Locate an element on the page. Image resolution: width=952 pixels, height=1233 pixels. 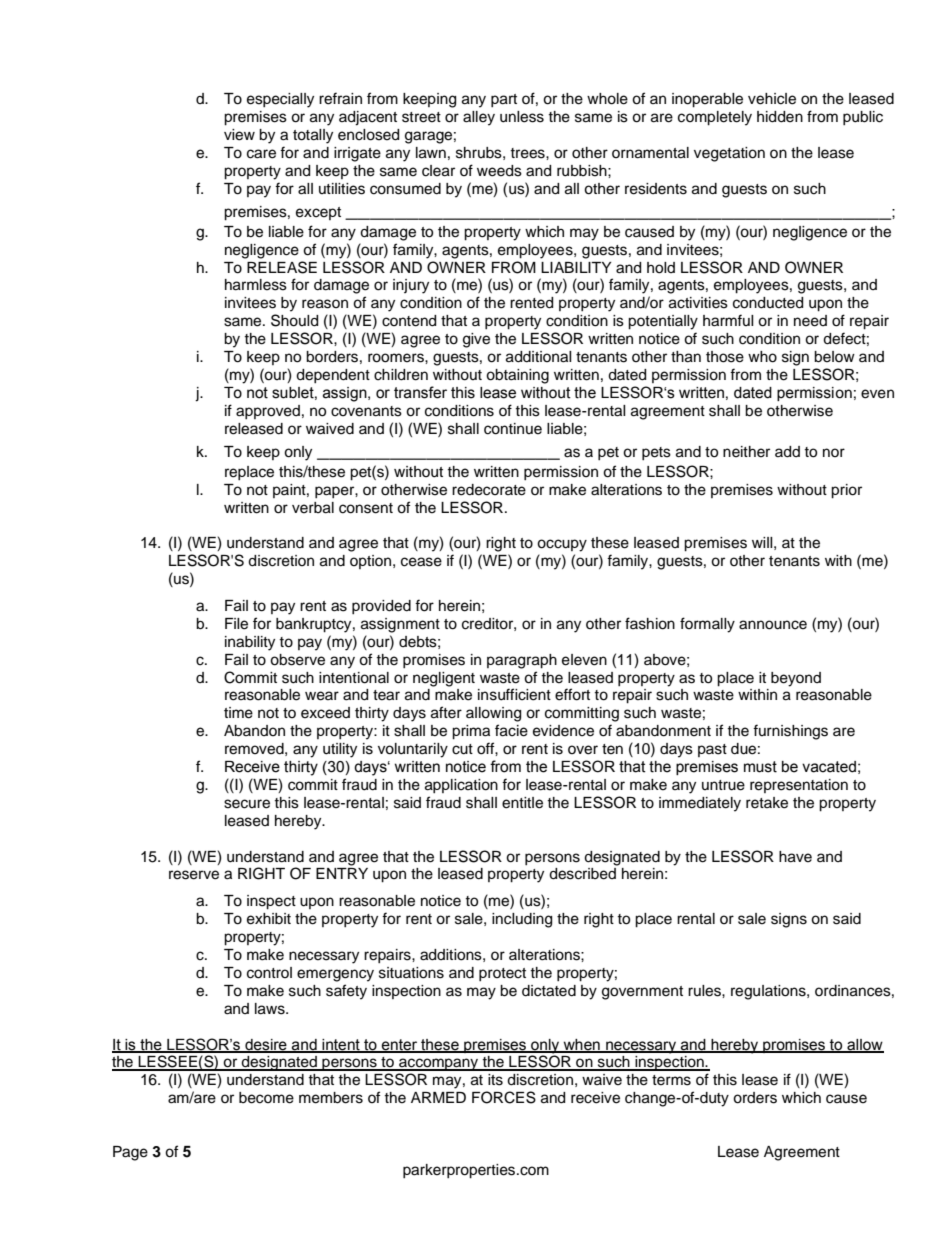
view is located at coordinates (239, 135).
